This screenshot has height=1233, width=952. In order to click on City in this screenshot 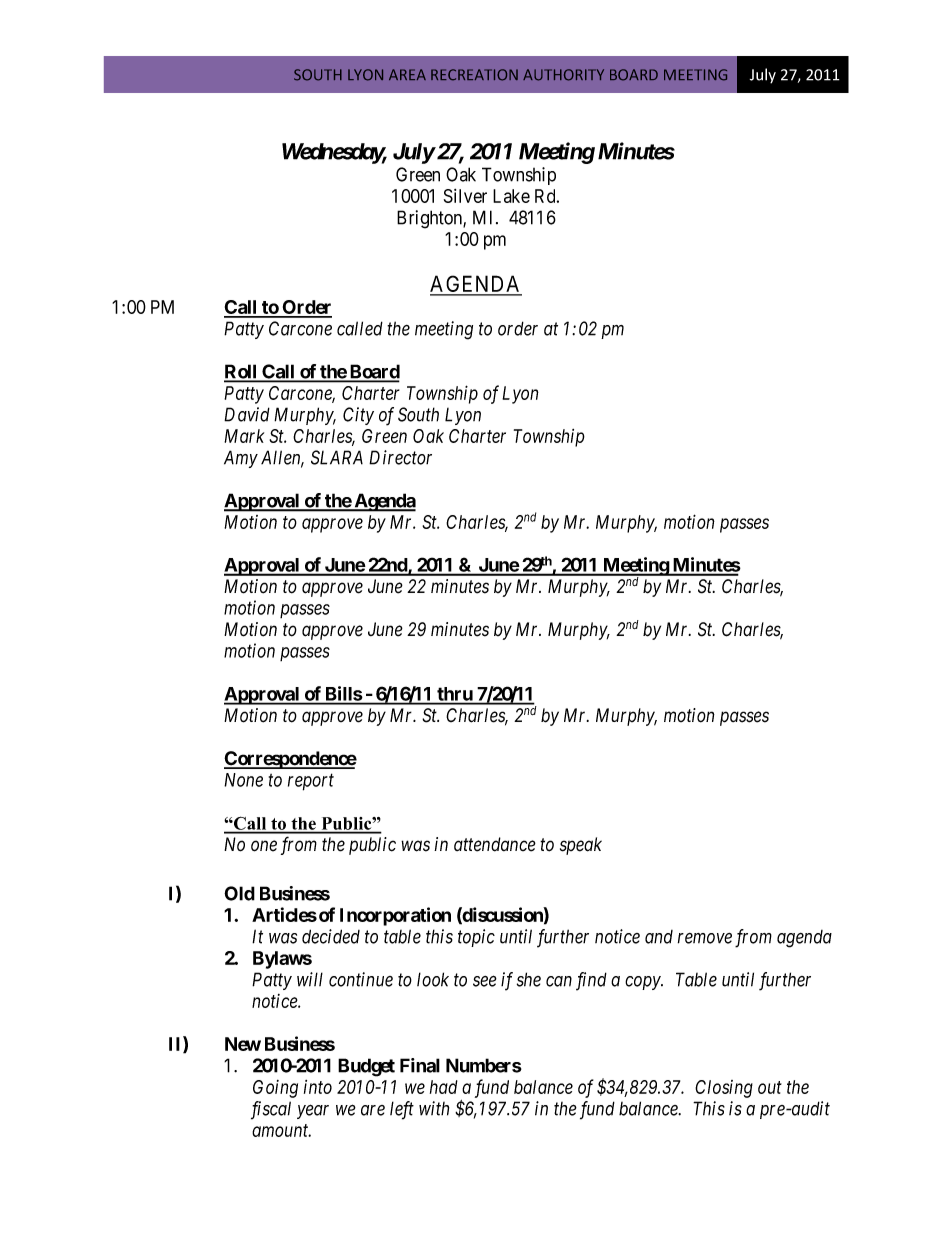, I will do `click(358, 416)`.
